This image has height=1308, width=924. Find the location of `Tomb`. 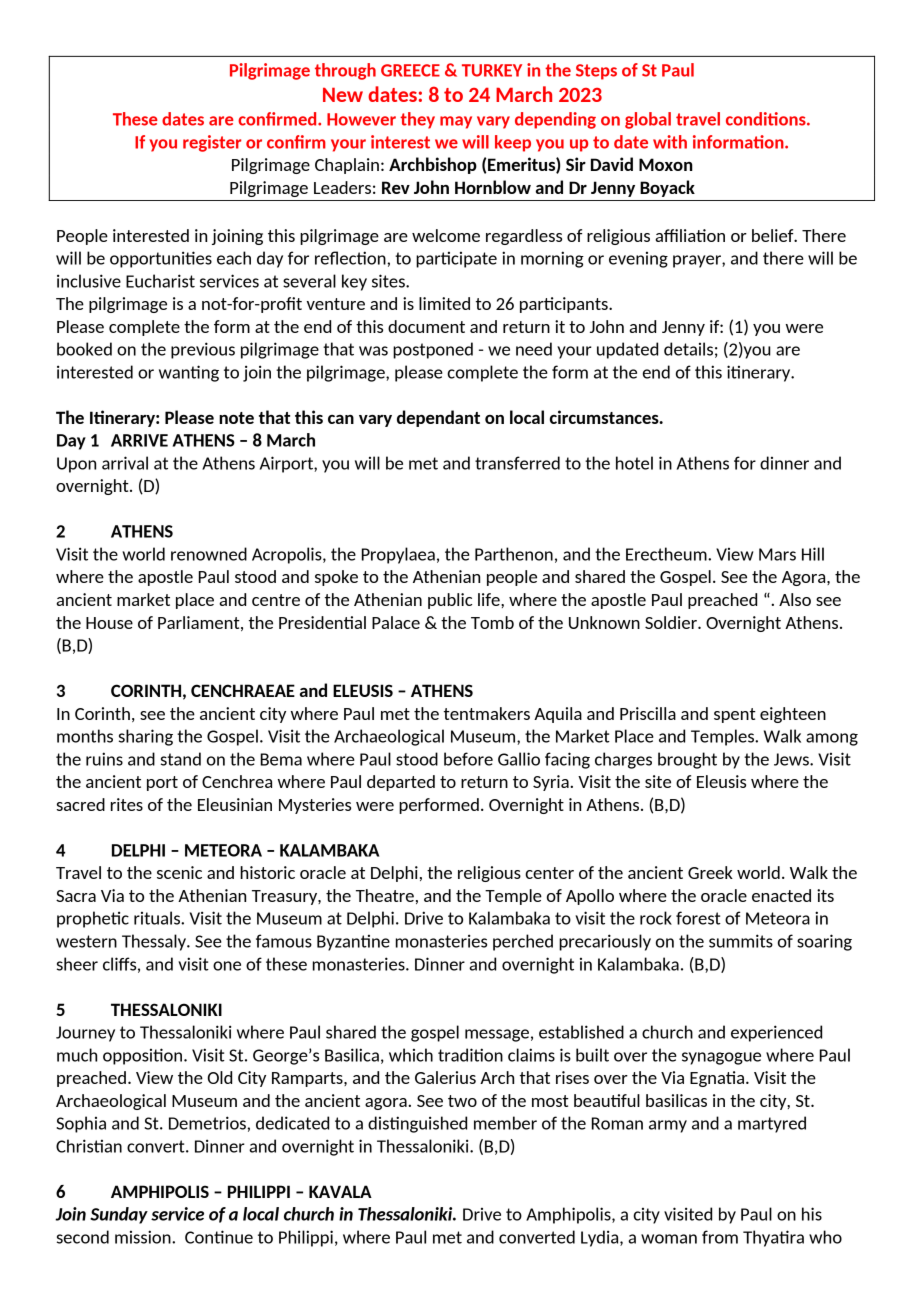

Tomb is located at coordinates (492, 622).
